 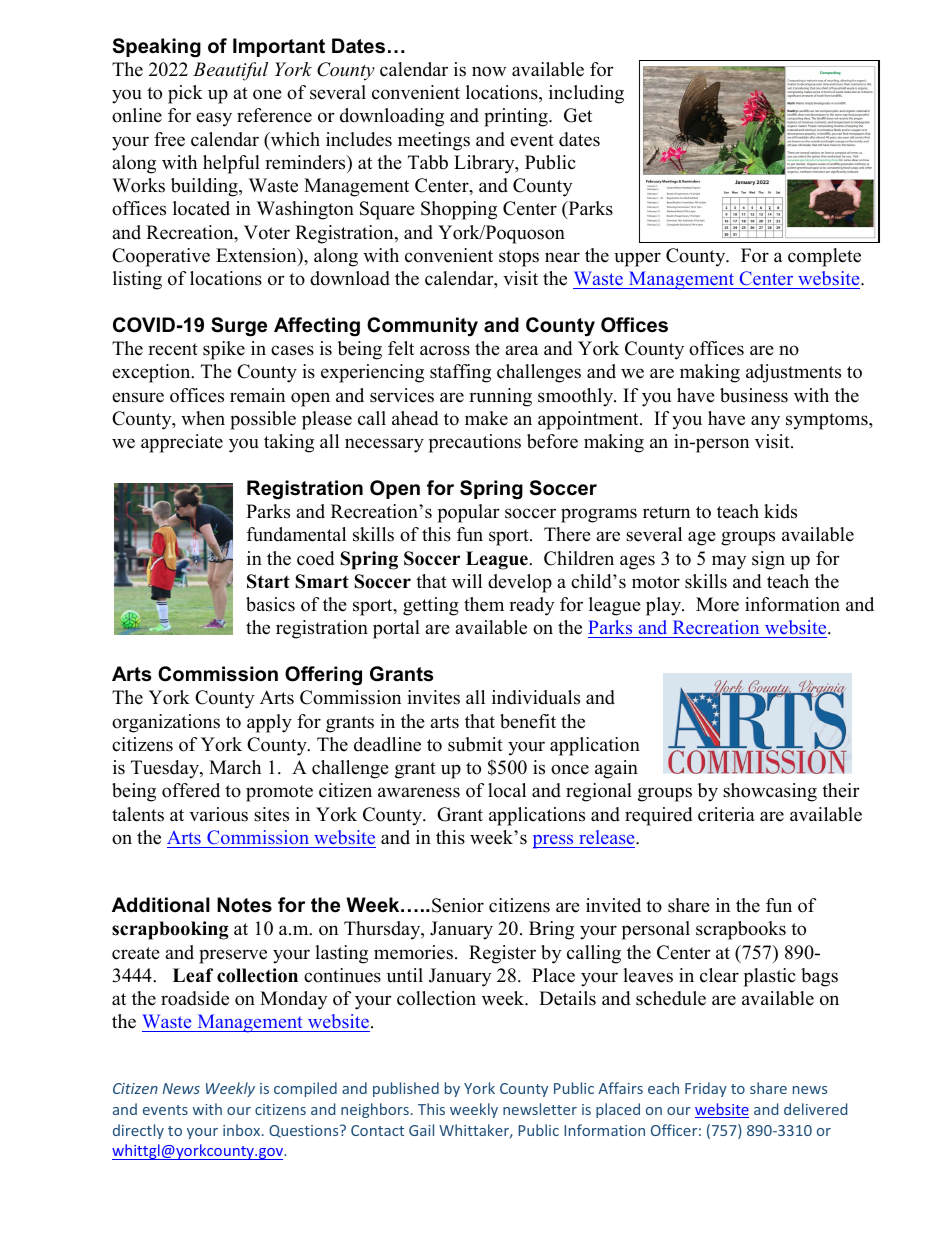 I want to click on inbox, so click(x=243, y=1130).
